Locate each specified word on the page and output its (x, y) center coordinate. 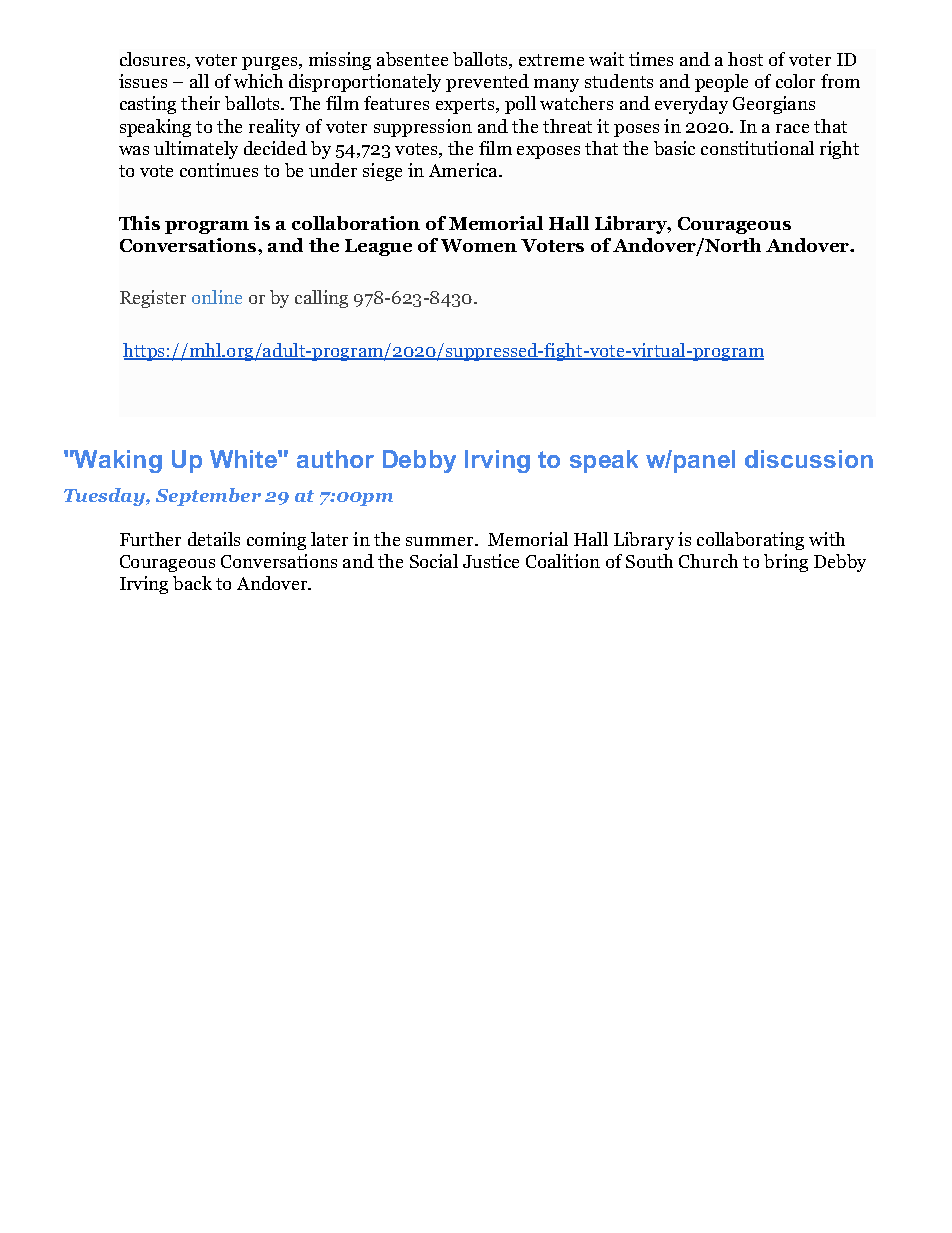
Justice (491, 561)
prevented (487, 83)
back (192, 583)
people (721, 83)
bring (786, 563)
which (258, 81)
